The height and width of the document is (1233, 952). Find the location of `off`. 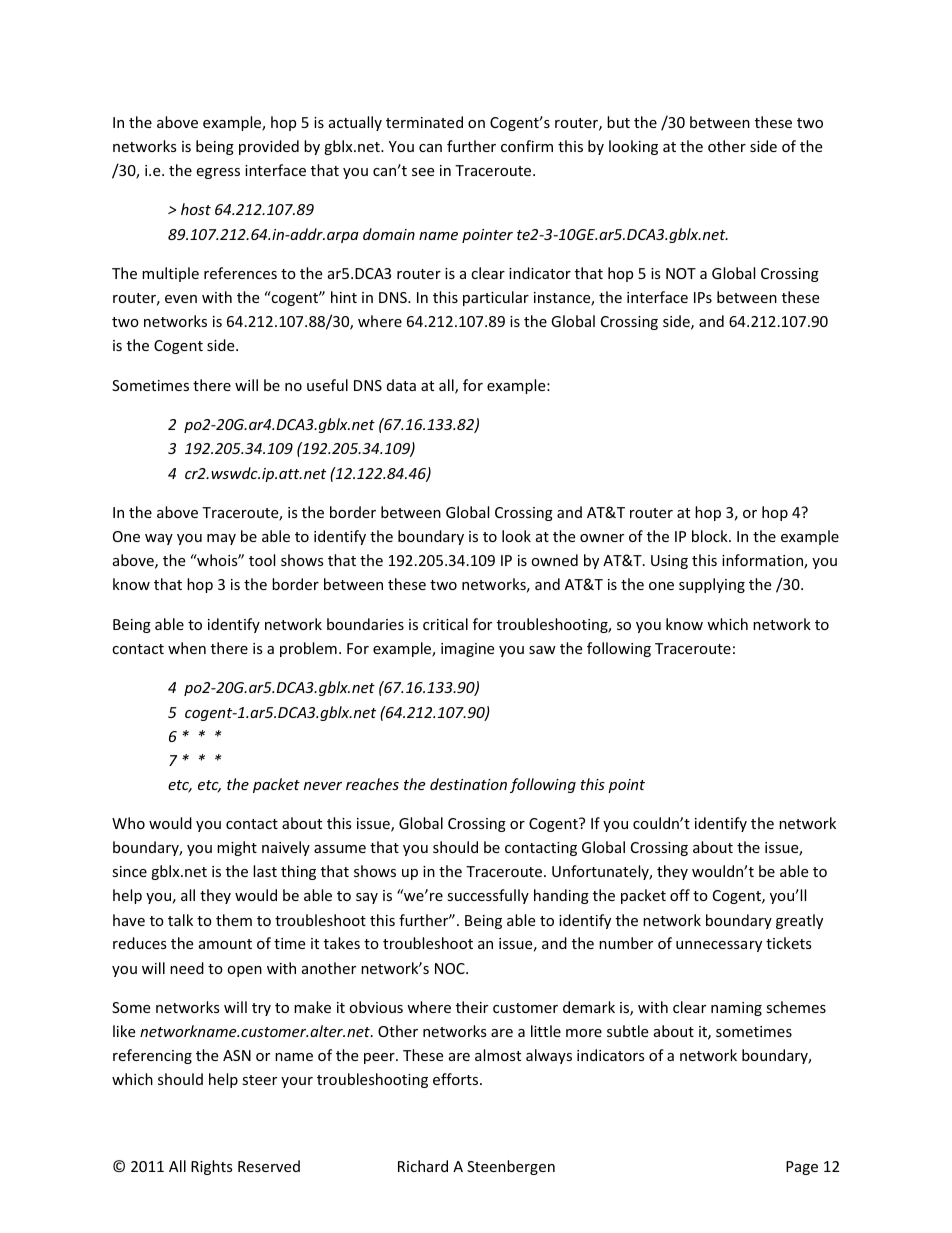

off is located at coordinates (680, 895).
